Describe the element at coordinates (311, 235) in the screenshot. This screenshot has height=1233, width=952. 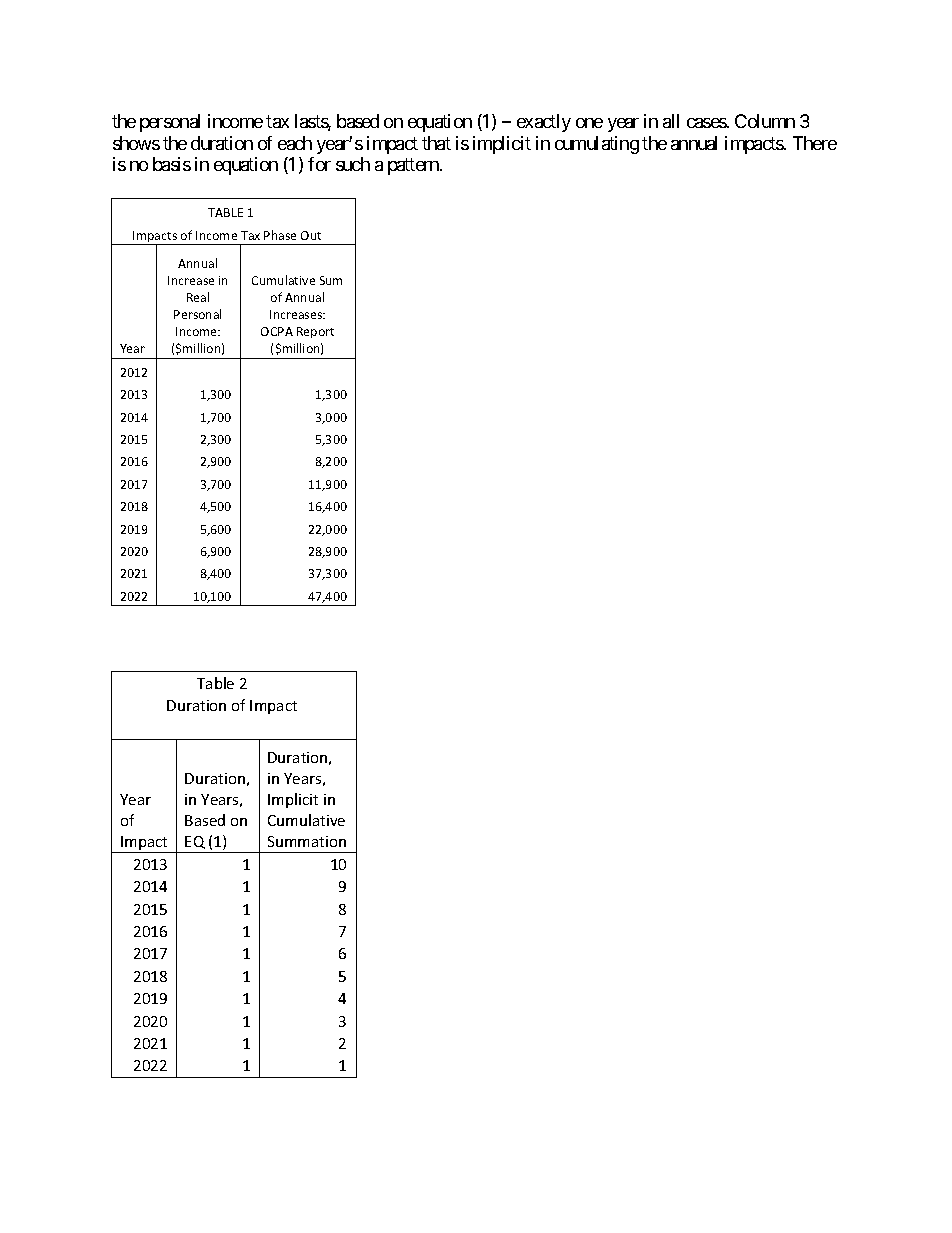
I see `Out` at that location.
